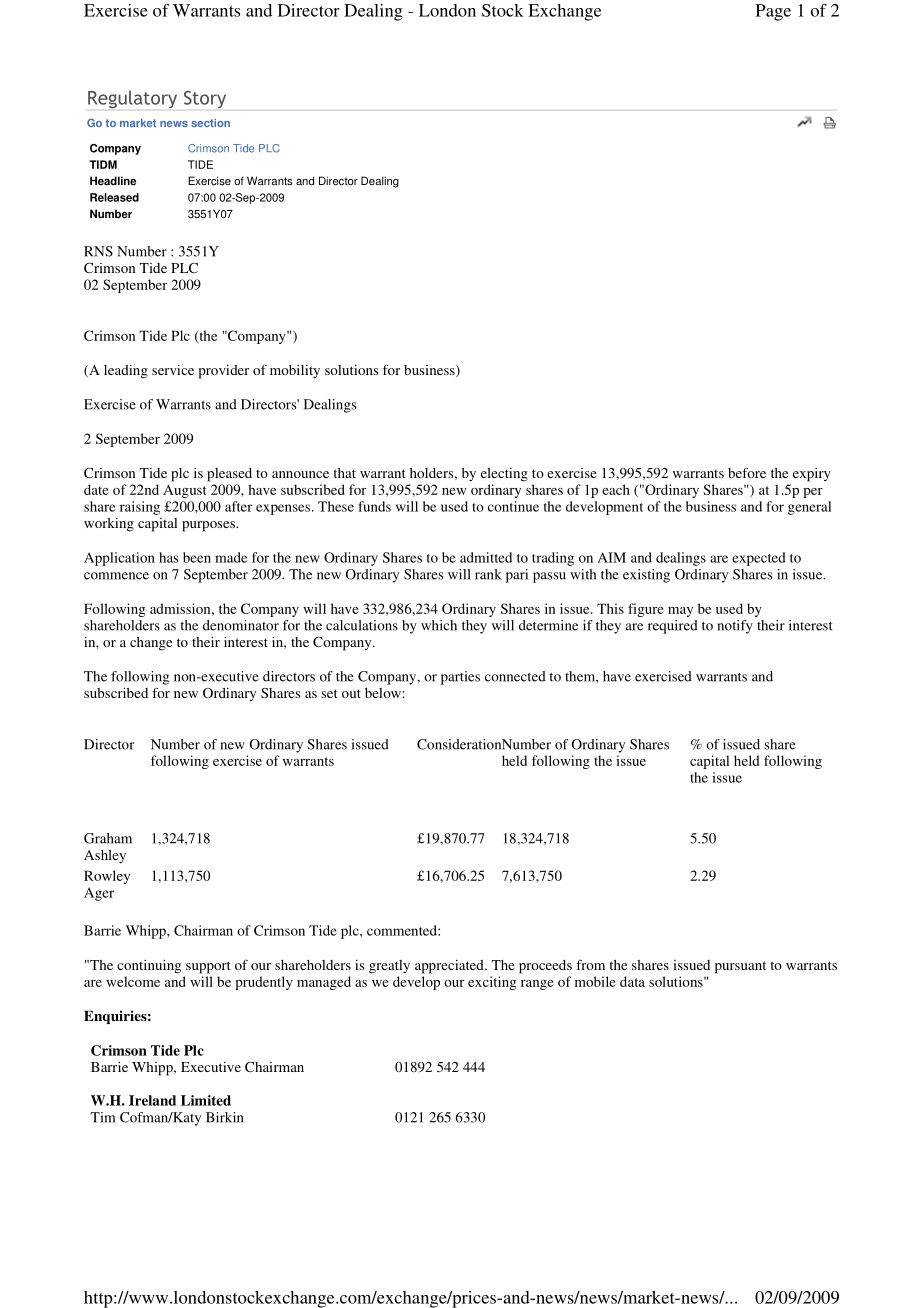 The width and height of the screenshot is (924, 1308). What do you see at coordinates (168, 557) in the screenshot?
I see `has` at bounding box center [168, 557].
